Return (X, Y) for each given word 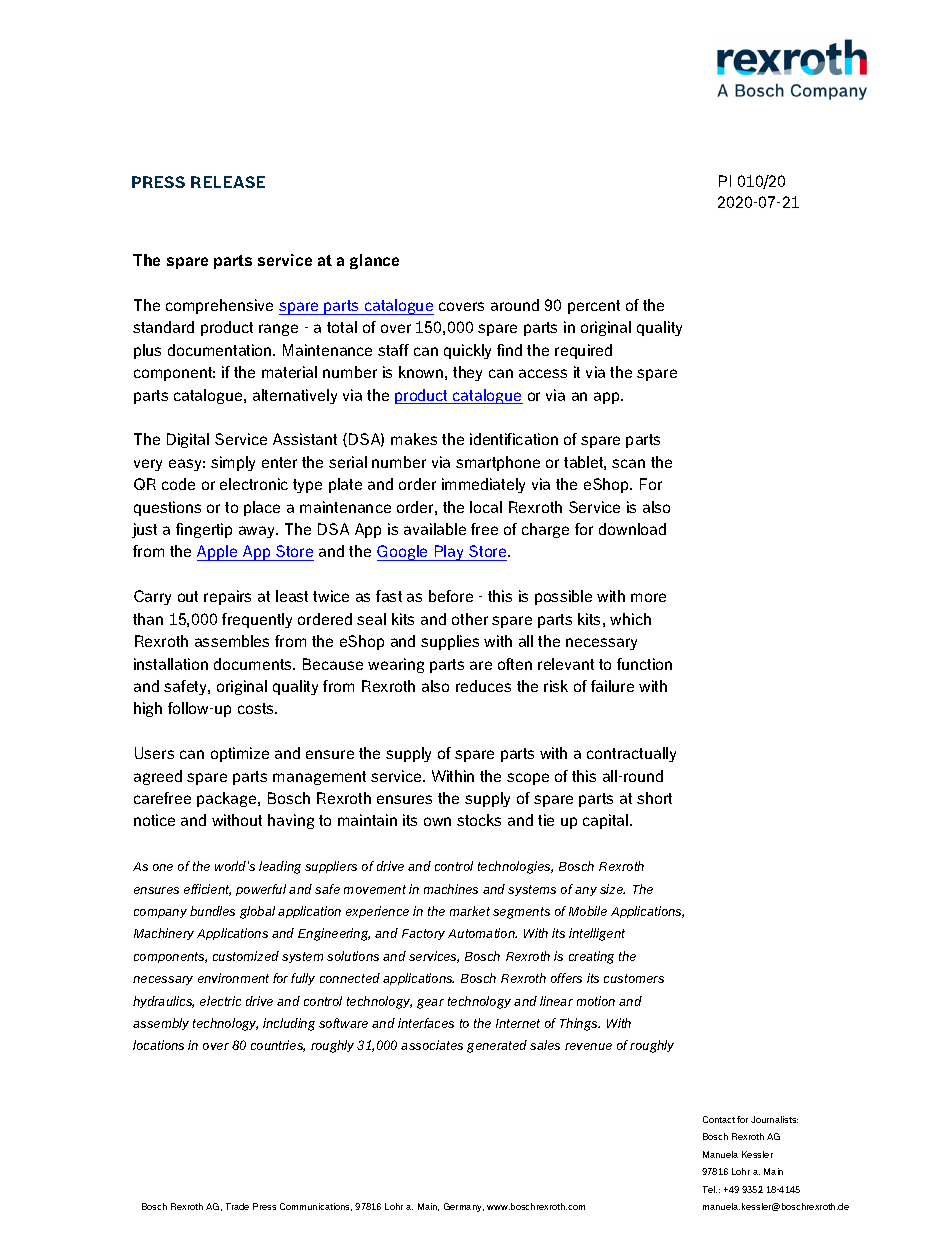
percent (594, 307)
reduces (483, 686)
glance (374, 261)
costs (257, 708)
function (644, 664)
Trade (237, 1206)
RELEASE (228, 182)
